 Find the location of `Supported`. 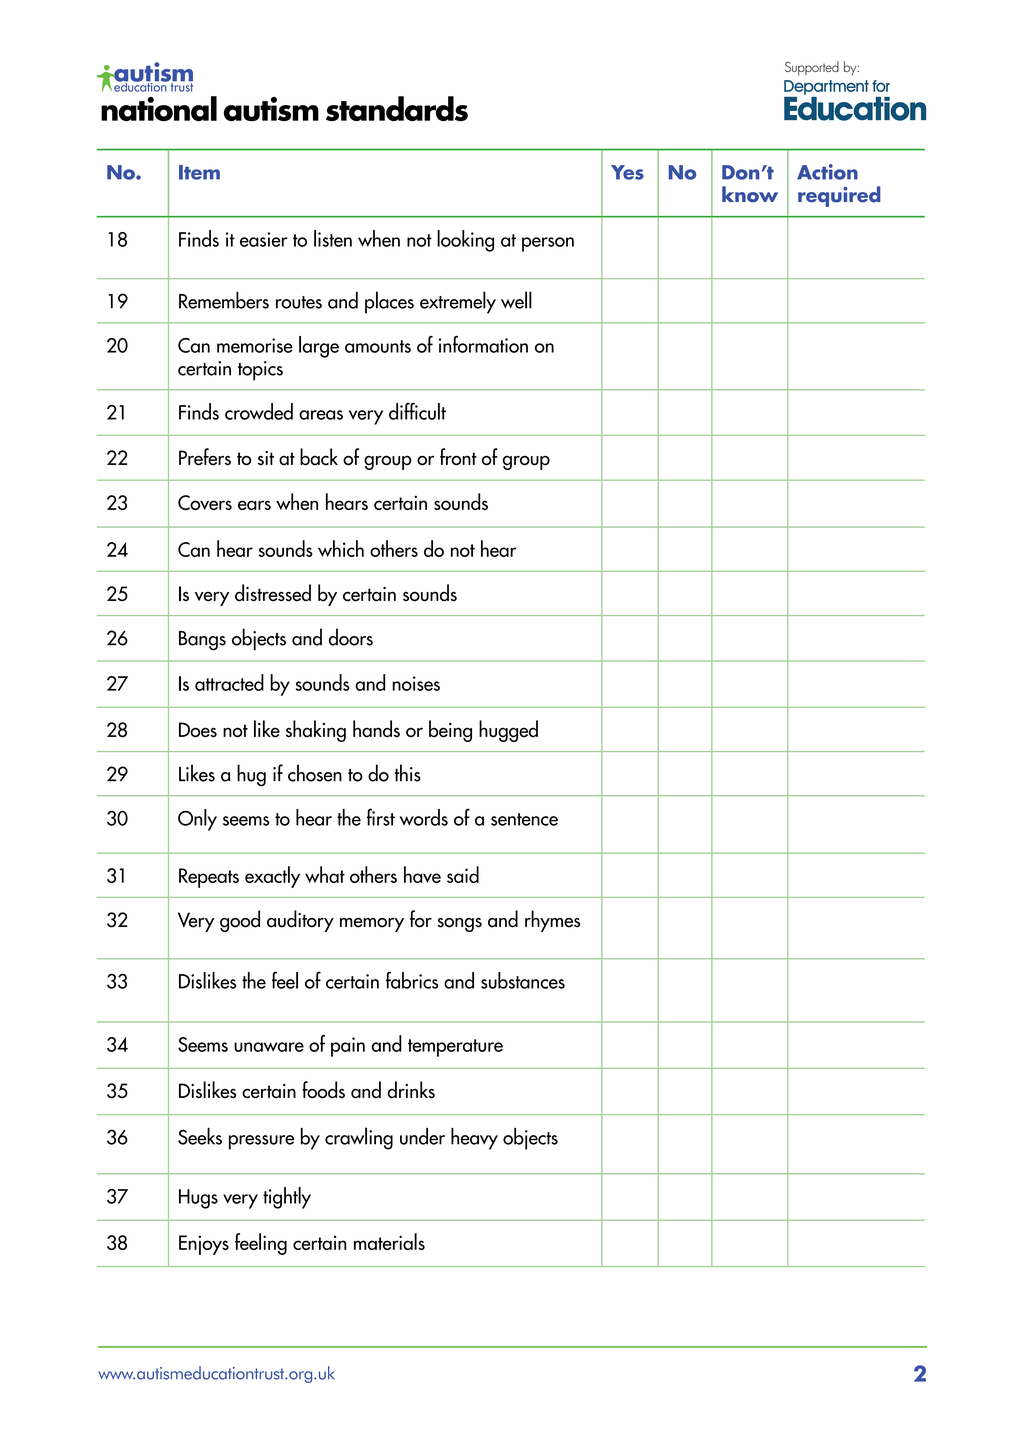

Supported is located at coordinates (812, 68).
